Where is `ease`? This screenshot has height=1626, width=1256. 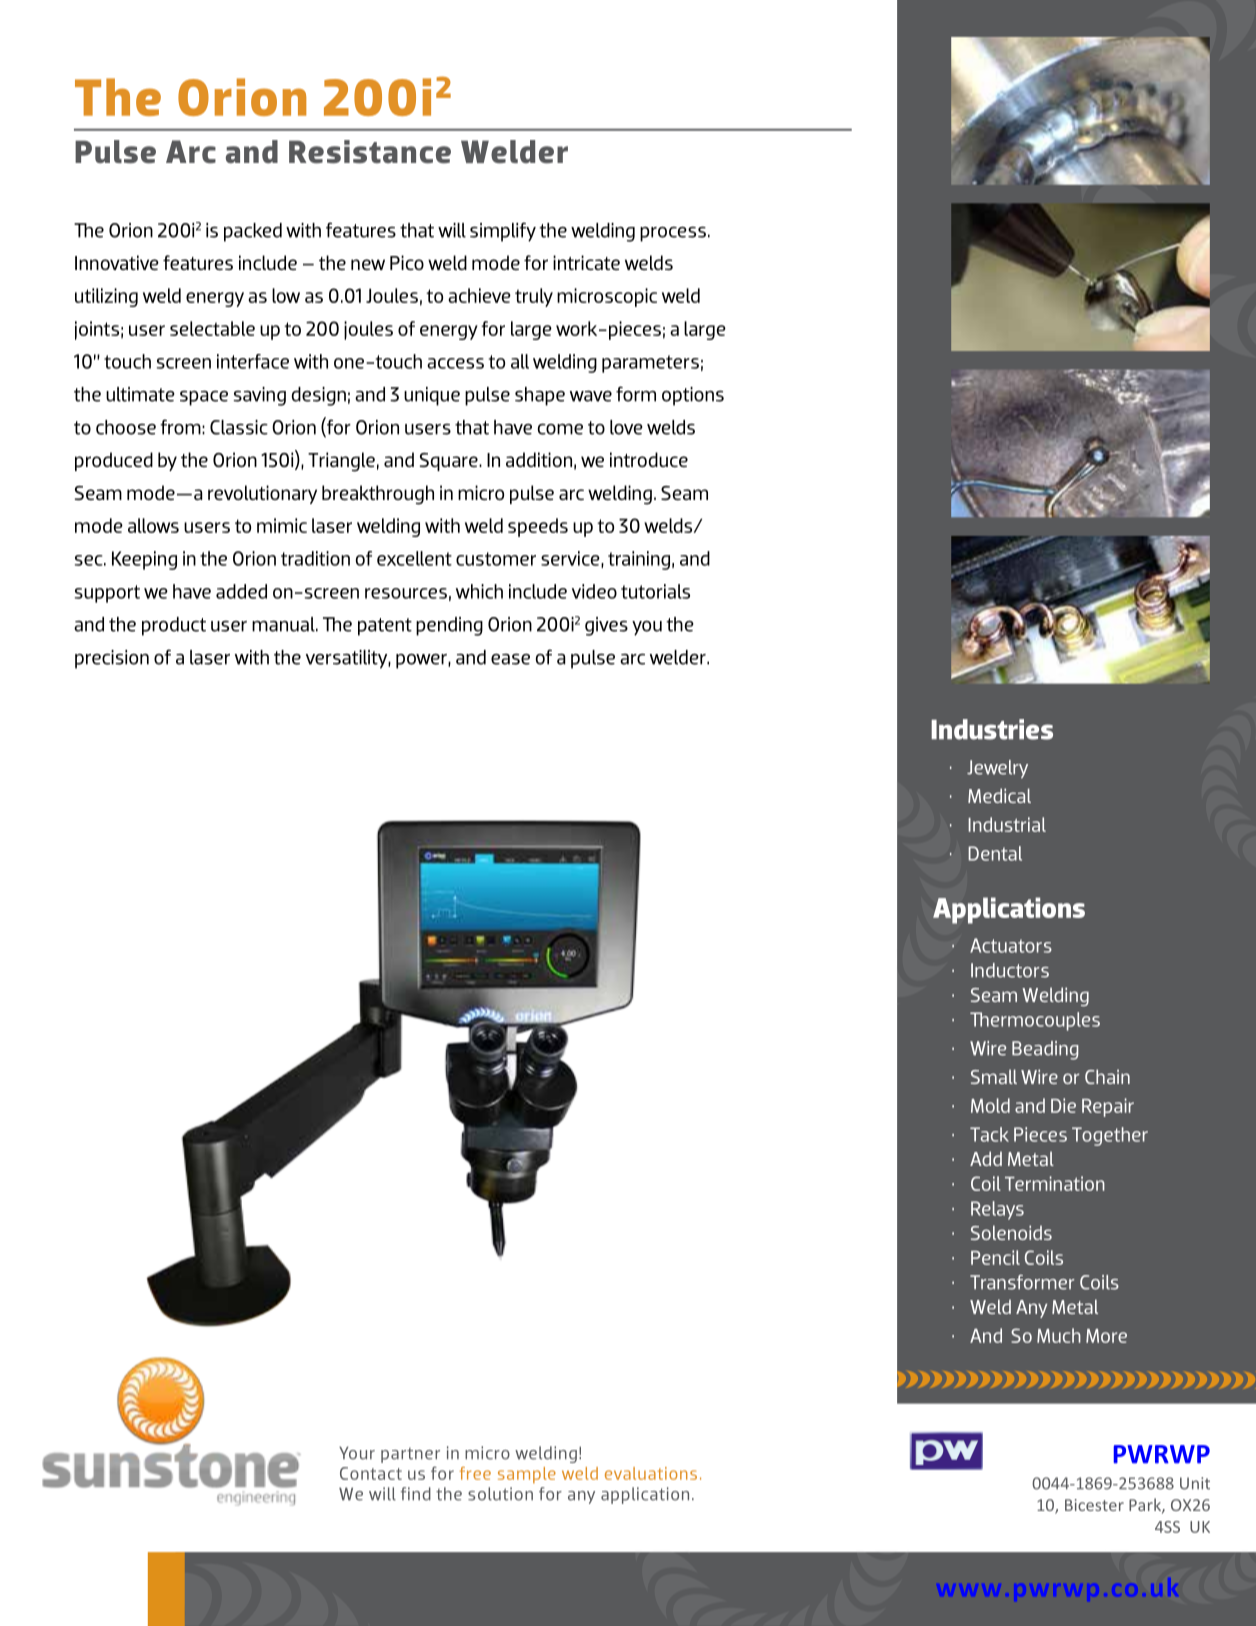
ease is located at coordinates (510, 659).
